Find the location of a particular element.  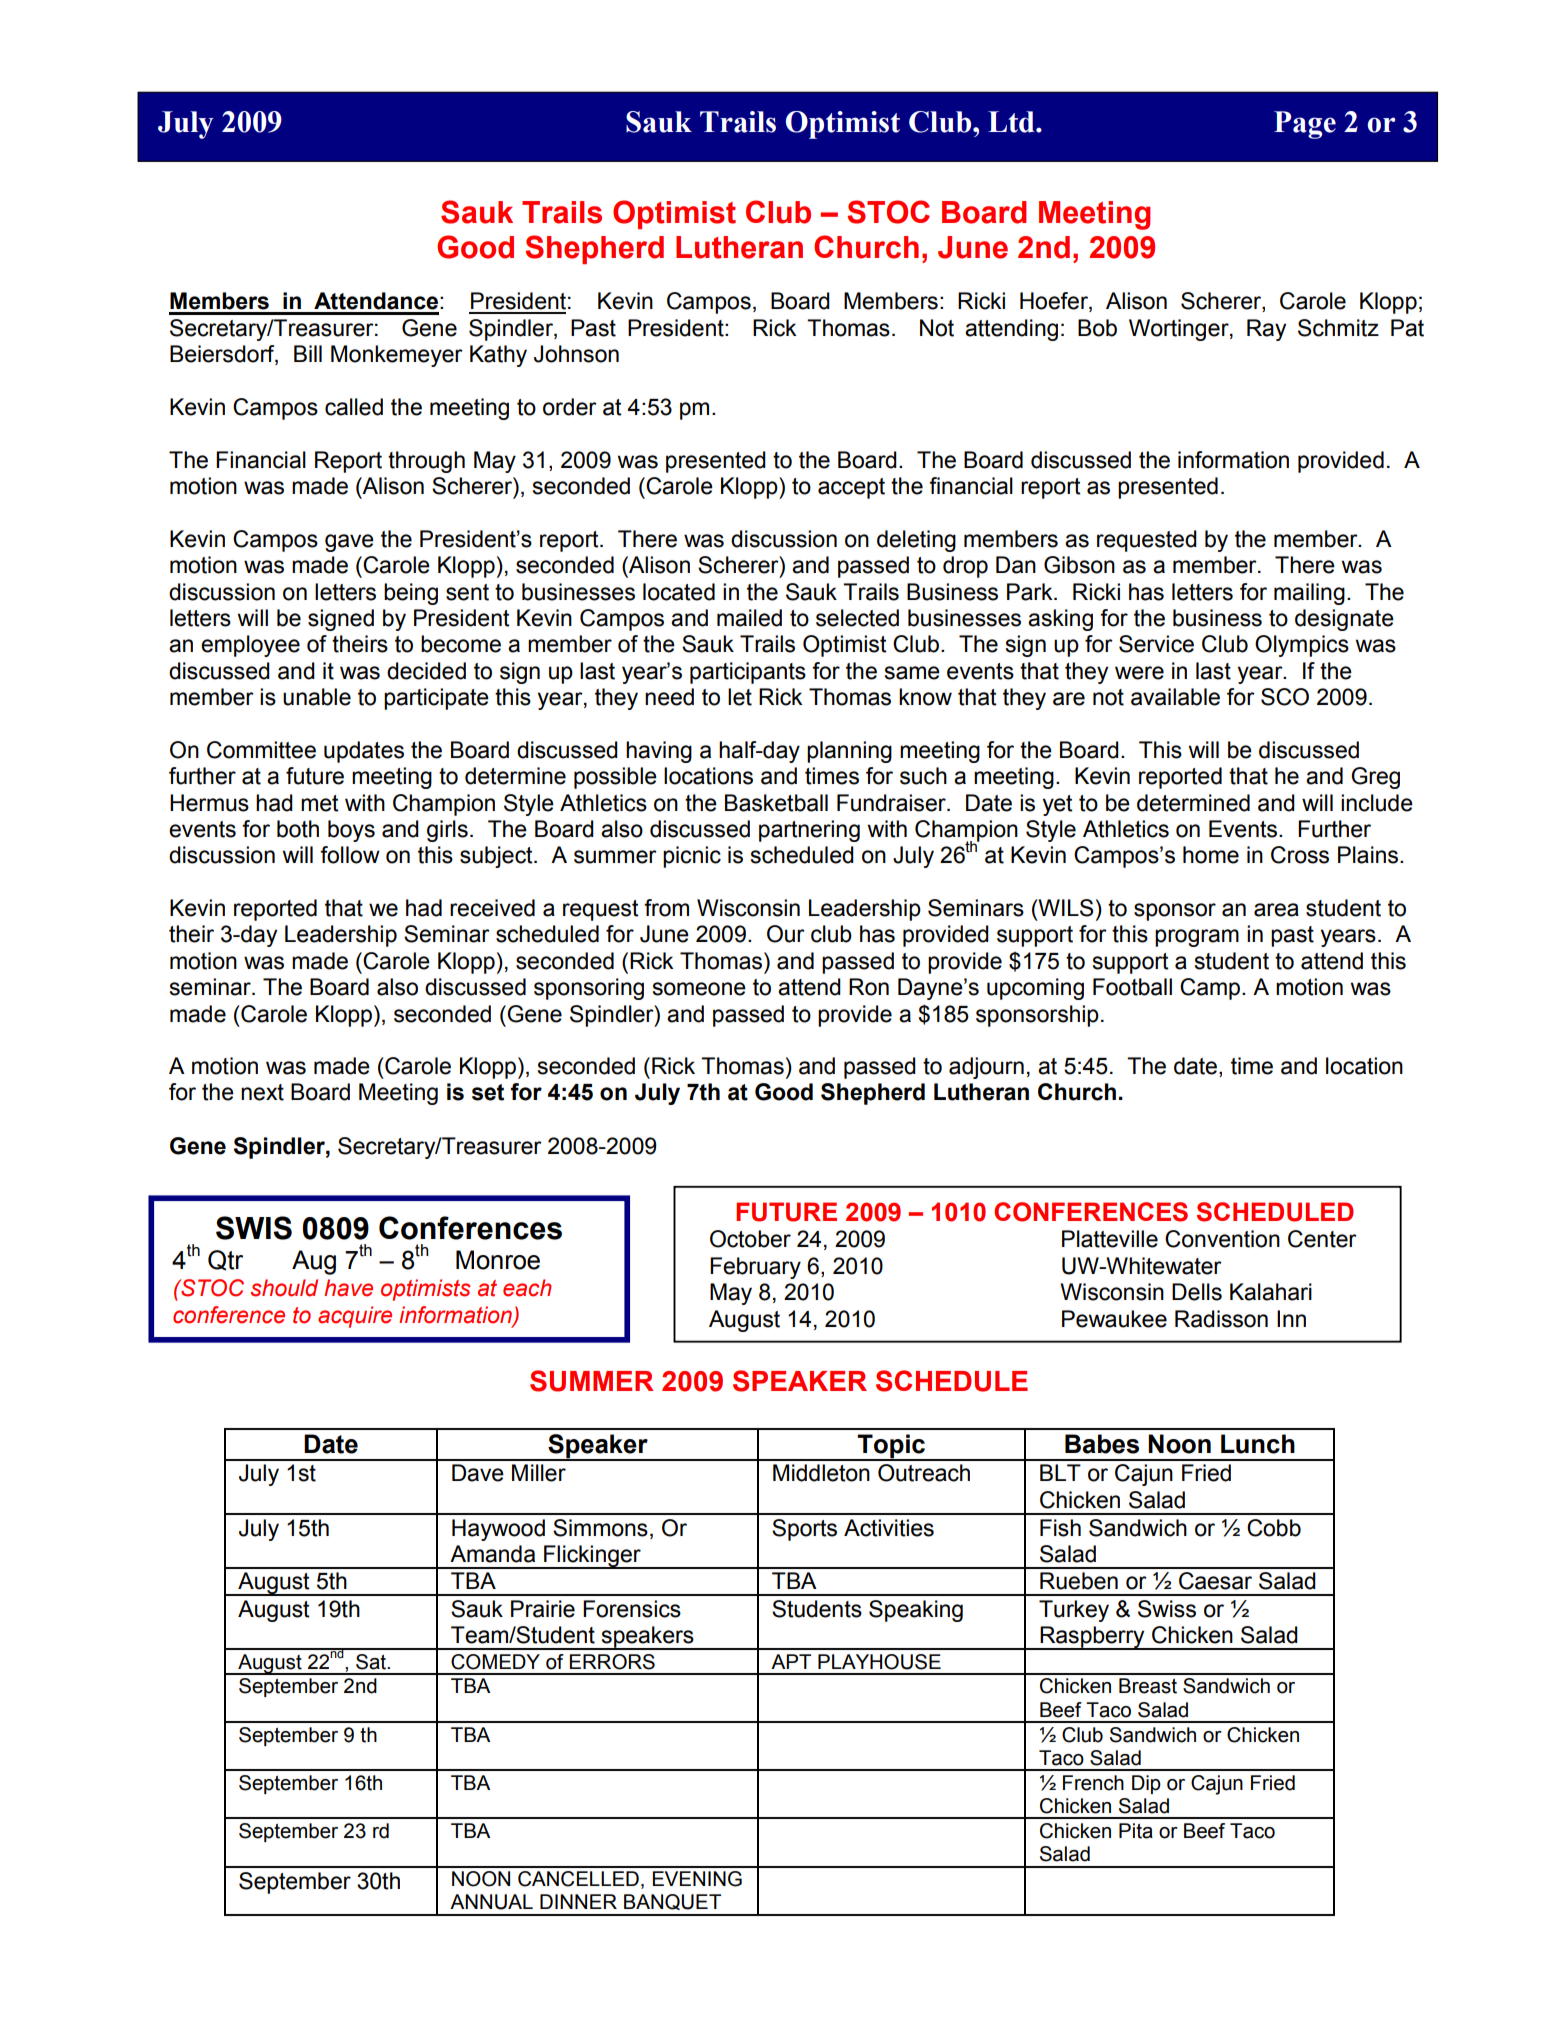

participate is located at coordinates (436, 699).
